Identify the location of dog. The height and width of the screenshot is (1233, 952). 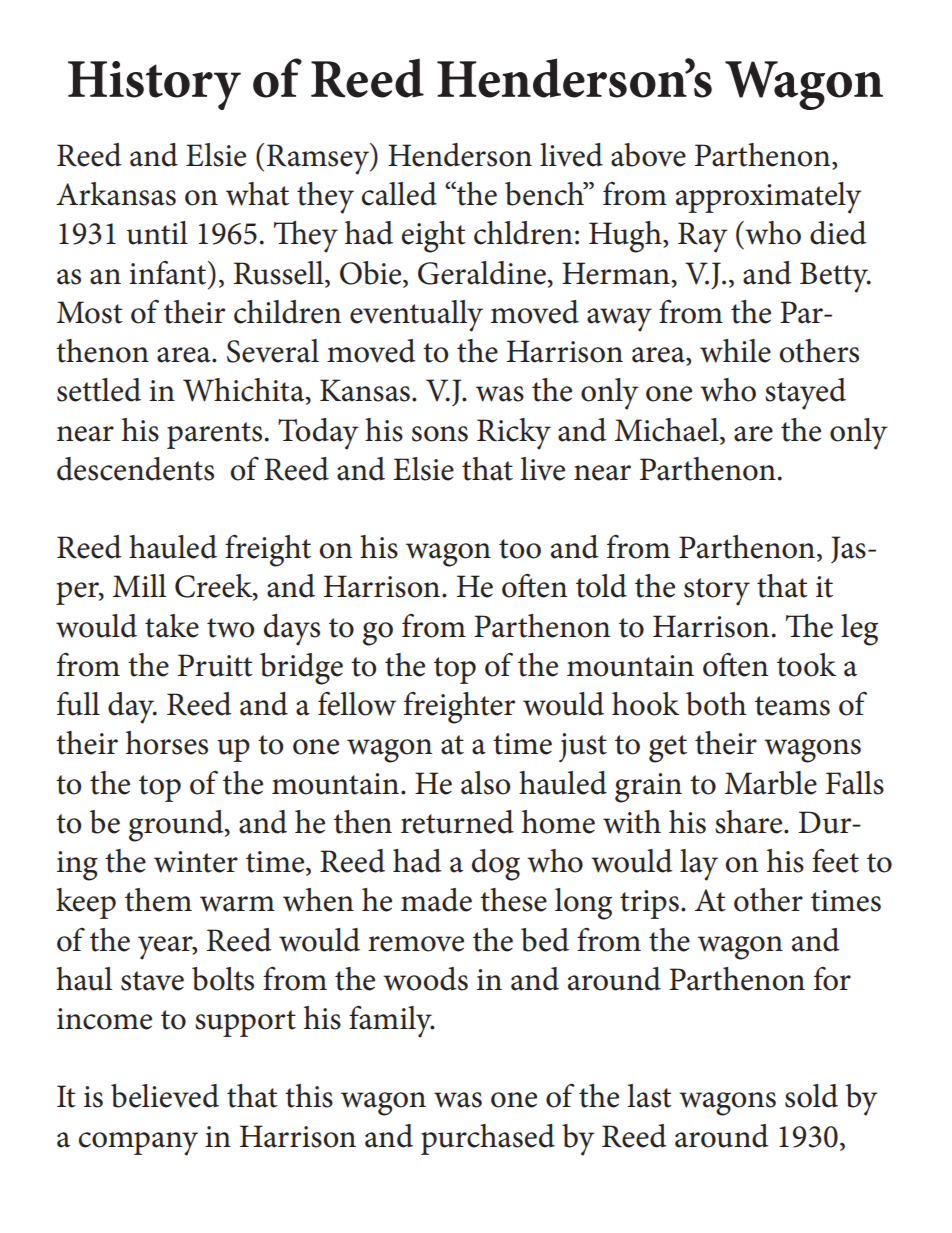
(496, 865).
